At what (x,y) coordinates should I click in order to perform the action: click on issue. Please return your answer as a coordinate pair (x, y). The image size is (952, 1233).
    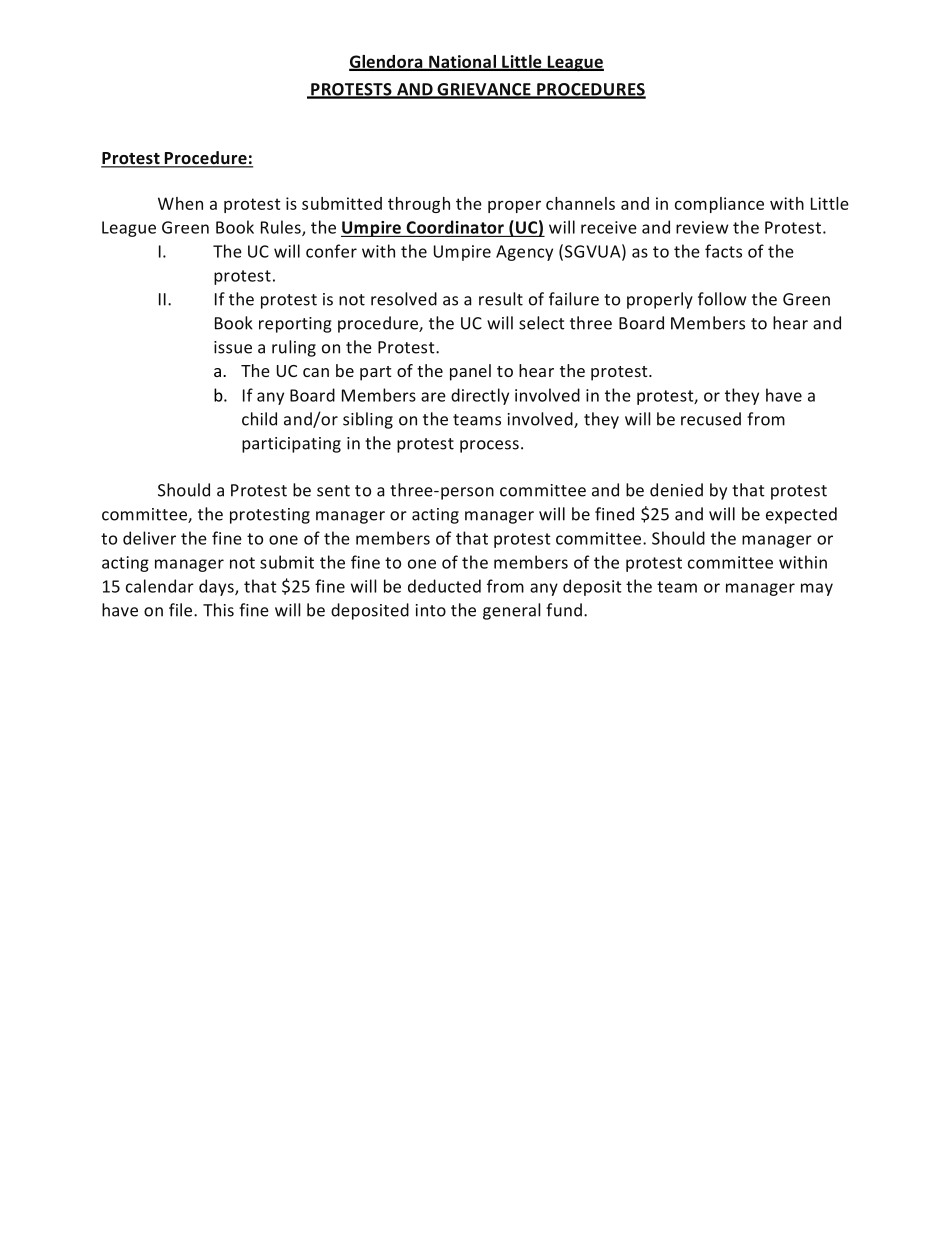
    Looking at the image, I should click on (233, 347).
